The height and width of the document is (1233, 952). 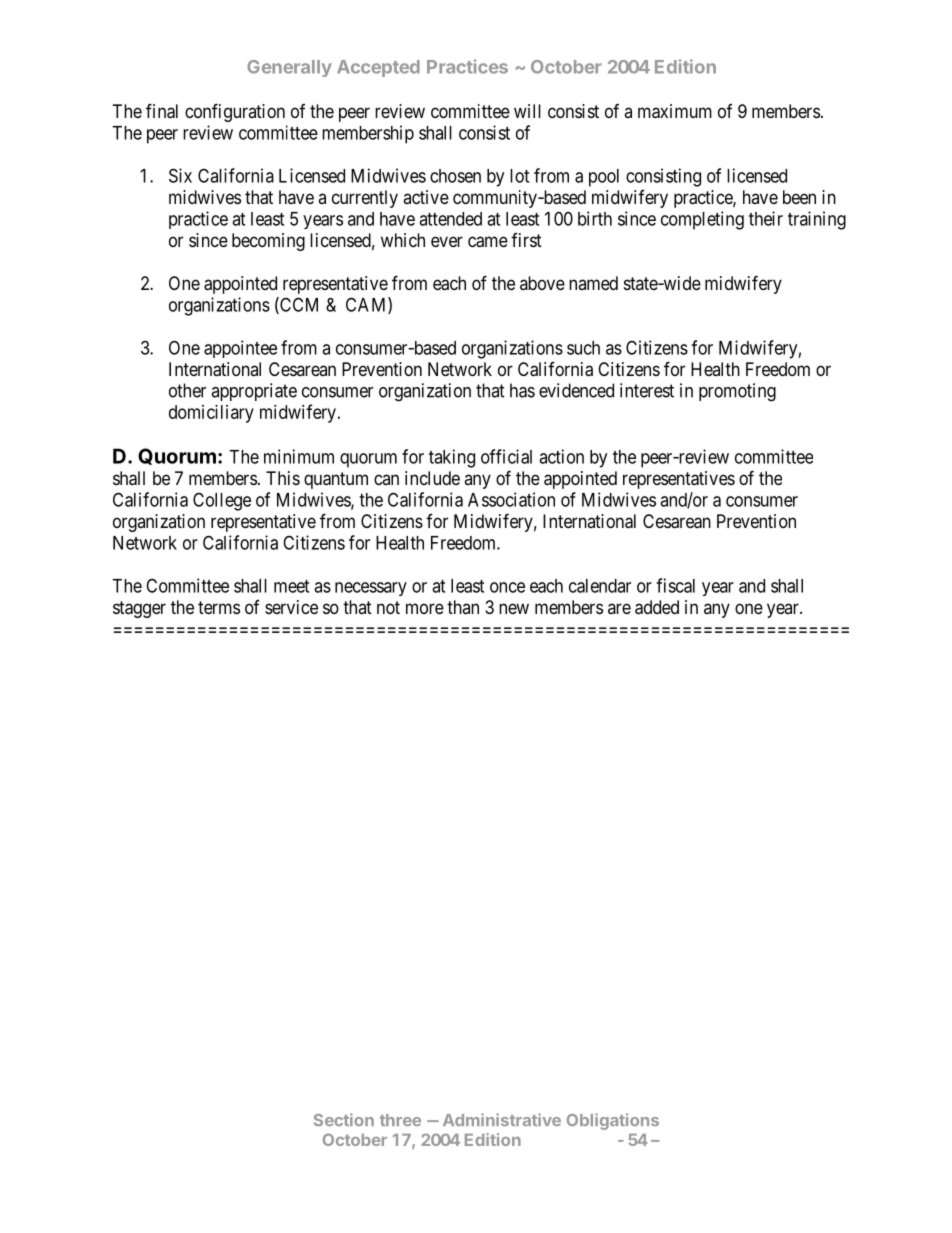 I want to click on Administrative, so click(x=502, y=1119).
